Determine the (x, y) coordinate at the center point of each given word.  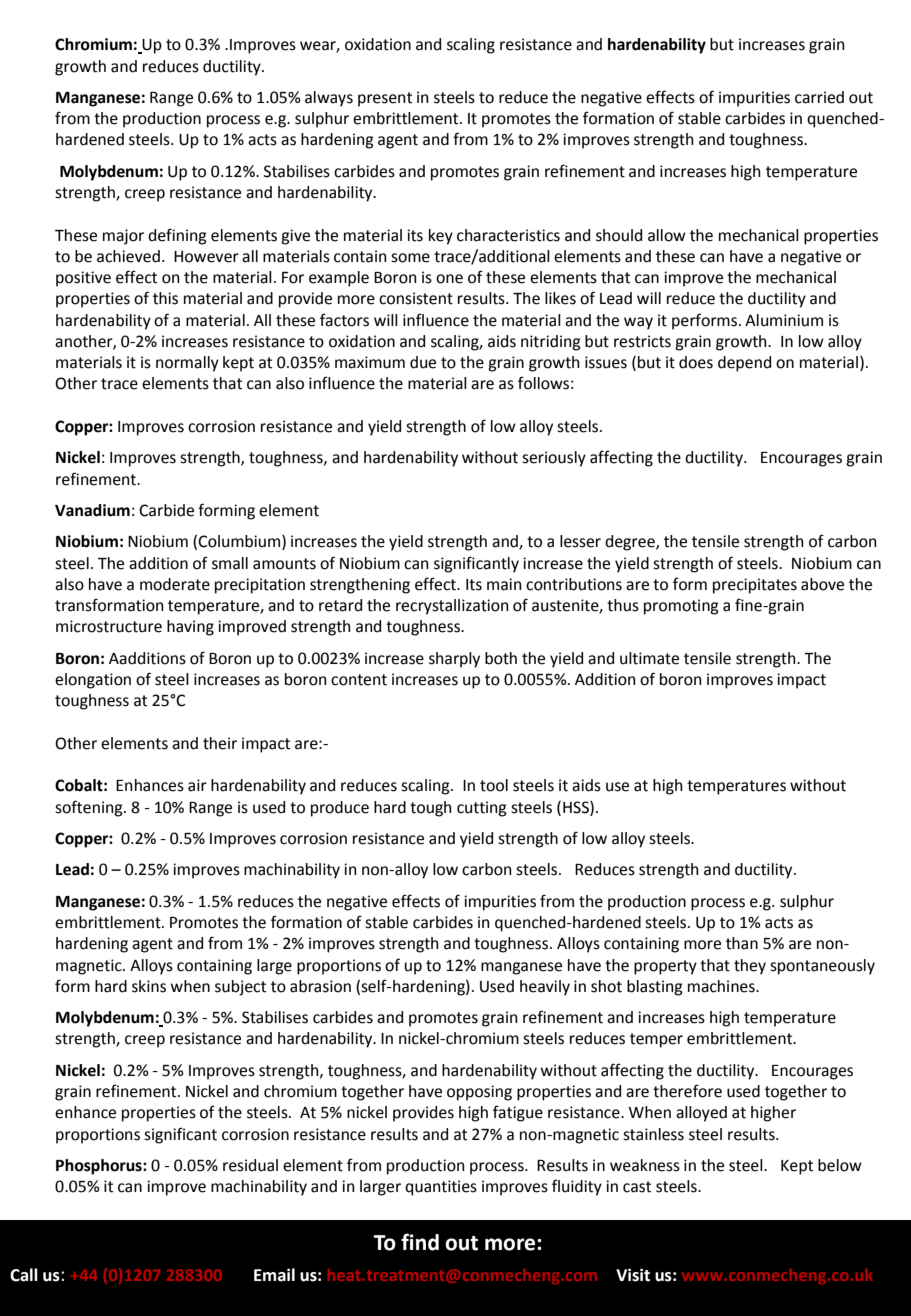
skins (149, 986)
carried (819, 97)
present (385, 99)
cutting (482, 809)
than (742, 943)
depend (744, 364)
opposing (479, 1093)
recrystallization (452, 607)
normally (187, 364)
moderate (175, 584)
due (423, 362)
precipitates (755, 586)
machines (722, 986)
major (123, 237)
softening (90, 808)
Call (24, 1275)
